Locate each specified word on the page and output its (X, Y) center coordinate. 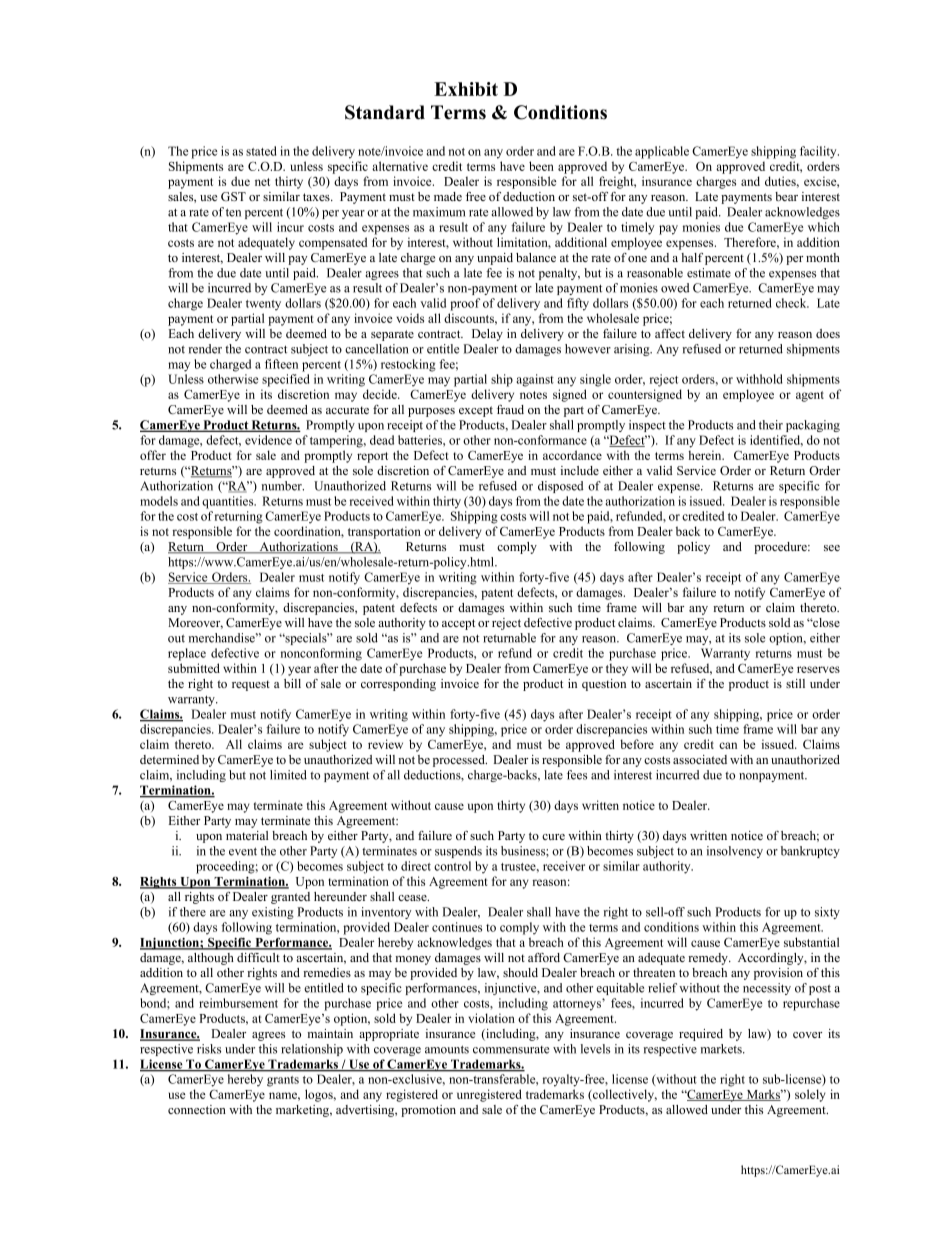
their (771, 425)
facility (819, 152)
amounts (447, 1049)
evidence (268, 440)
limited (288, 775)
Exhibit (466, 89)
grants (283, 1081)
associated (700, 759)
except (476, 411)
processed (460, 761)
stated (261, 151)
